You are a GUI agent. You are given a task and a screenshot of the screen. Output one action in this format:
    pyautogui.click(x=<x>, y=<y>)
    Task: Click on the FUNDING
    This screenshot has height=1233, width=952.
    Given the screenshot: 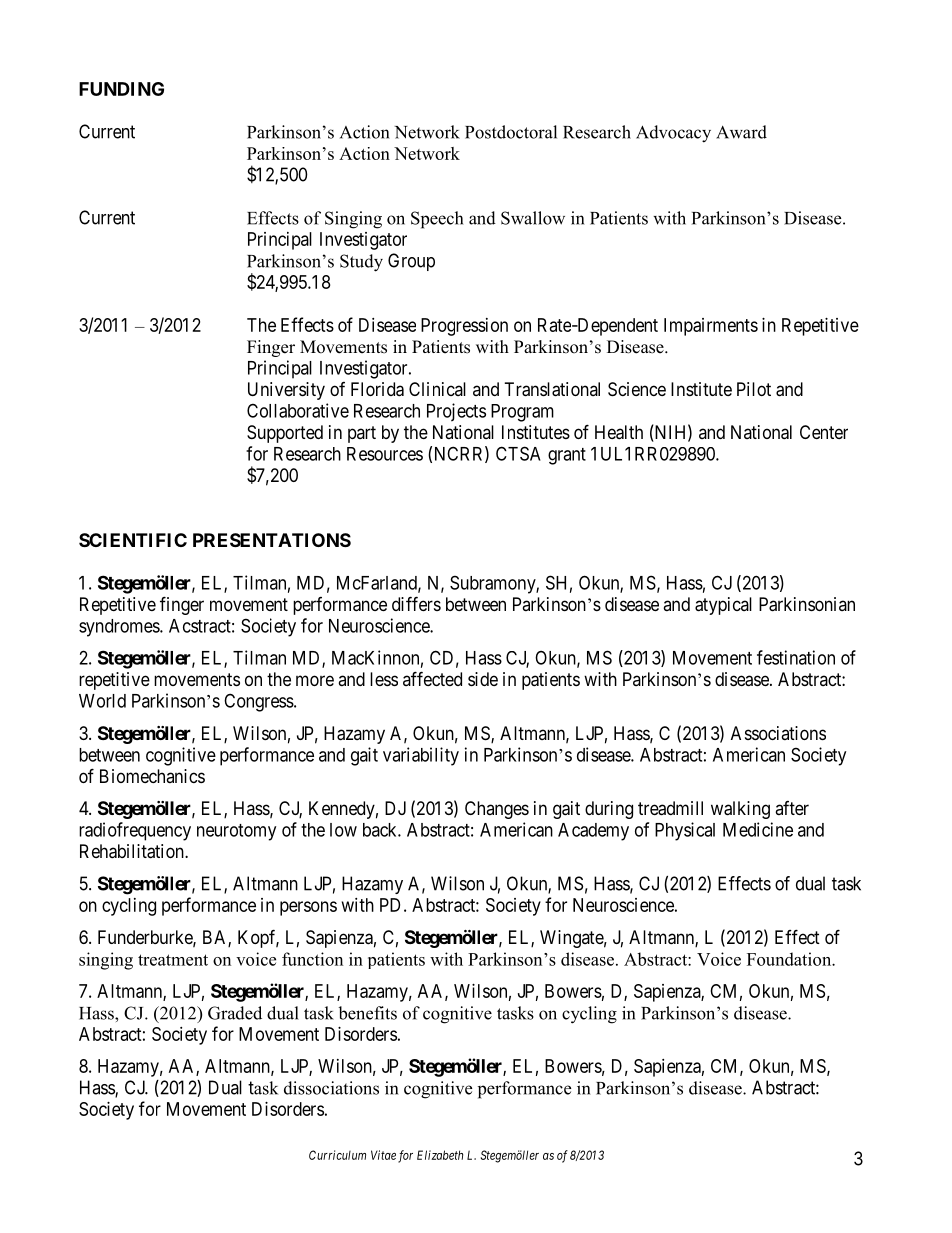 What is the action you would take?
    pyautogui.click(x=121, y=89)
